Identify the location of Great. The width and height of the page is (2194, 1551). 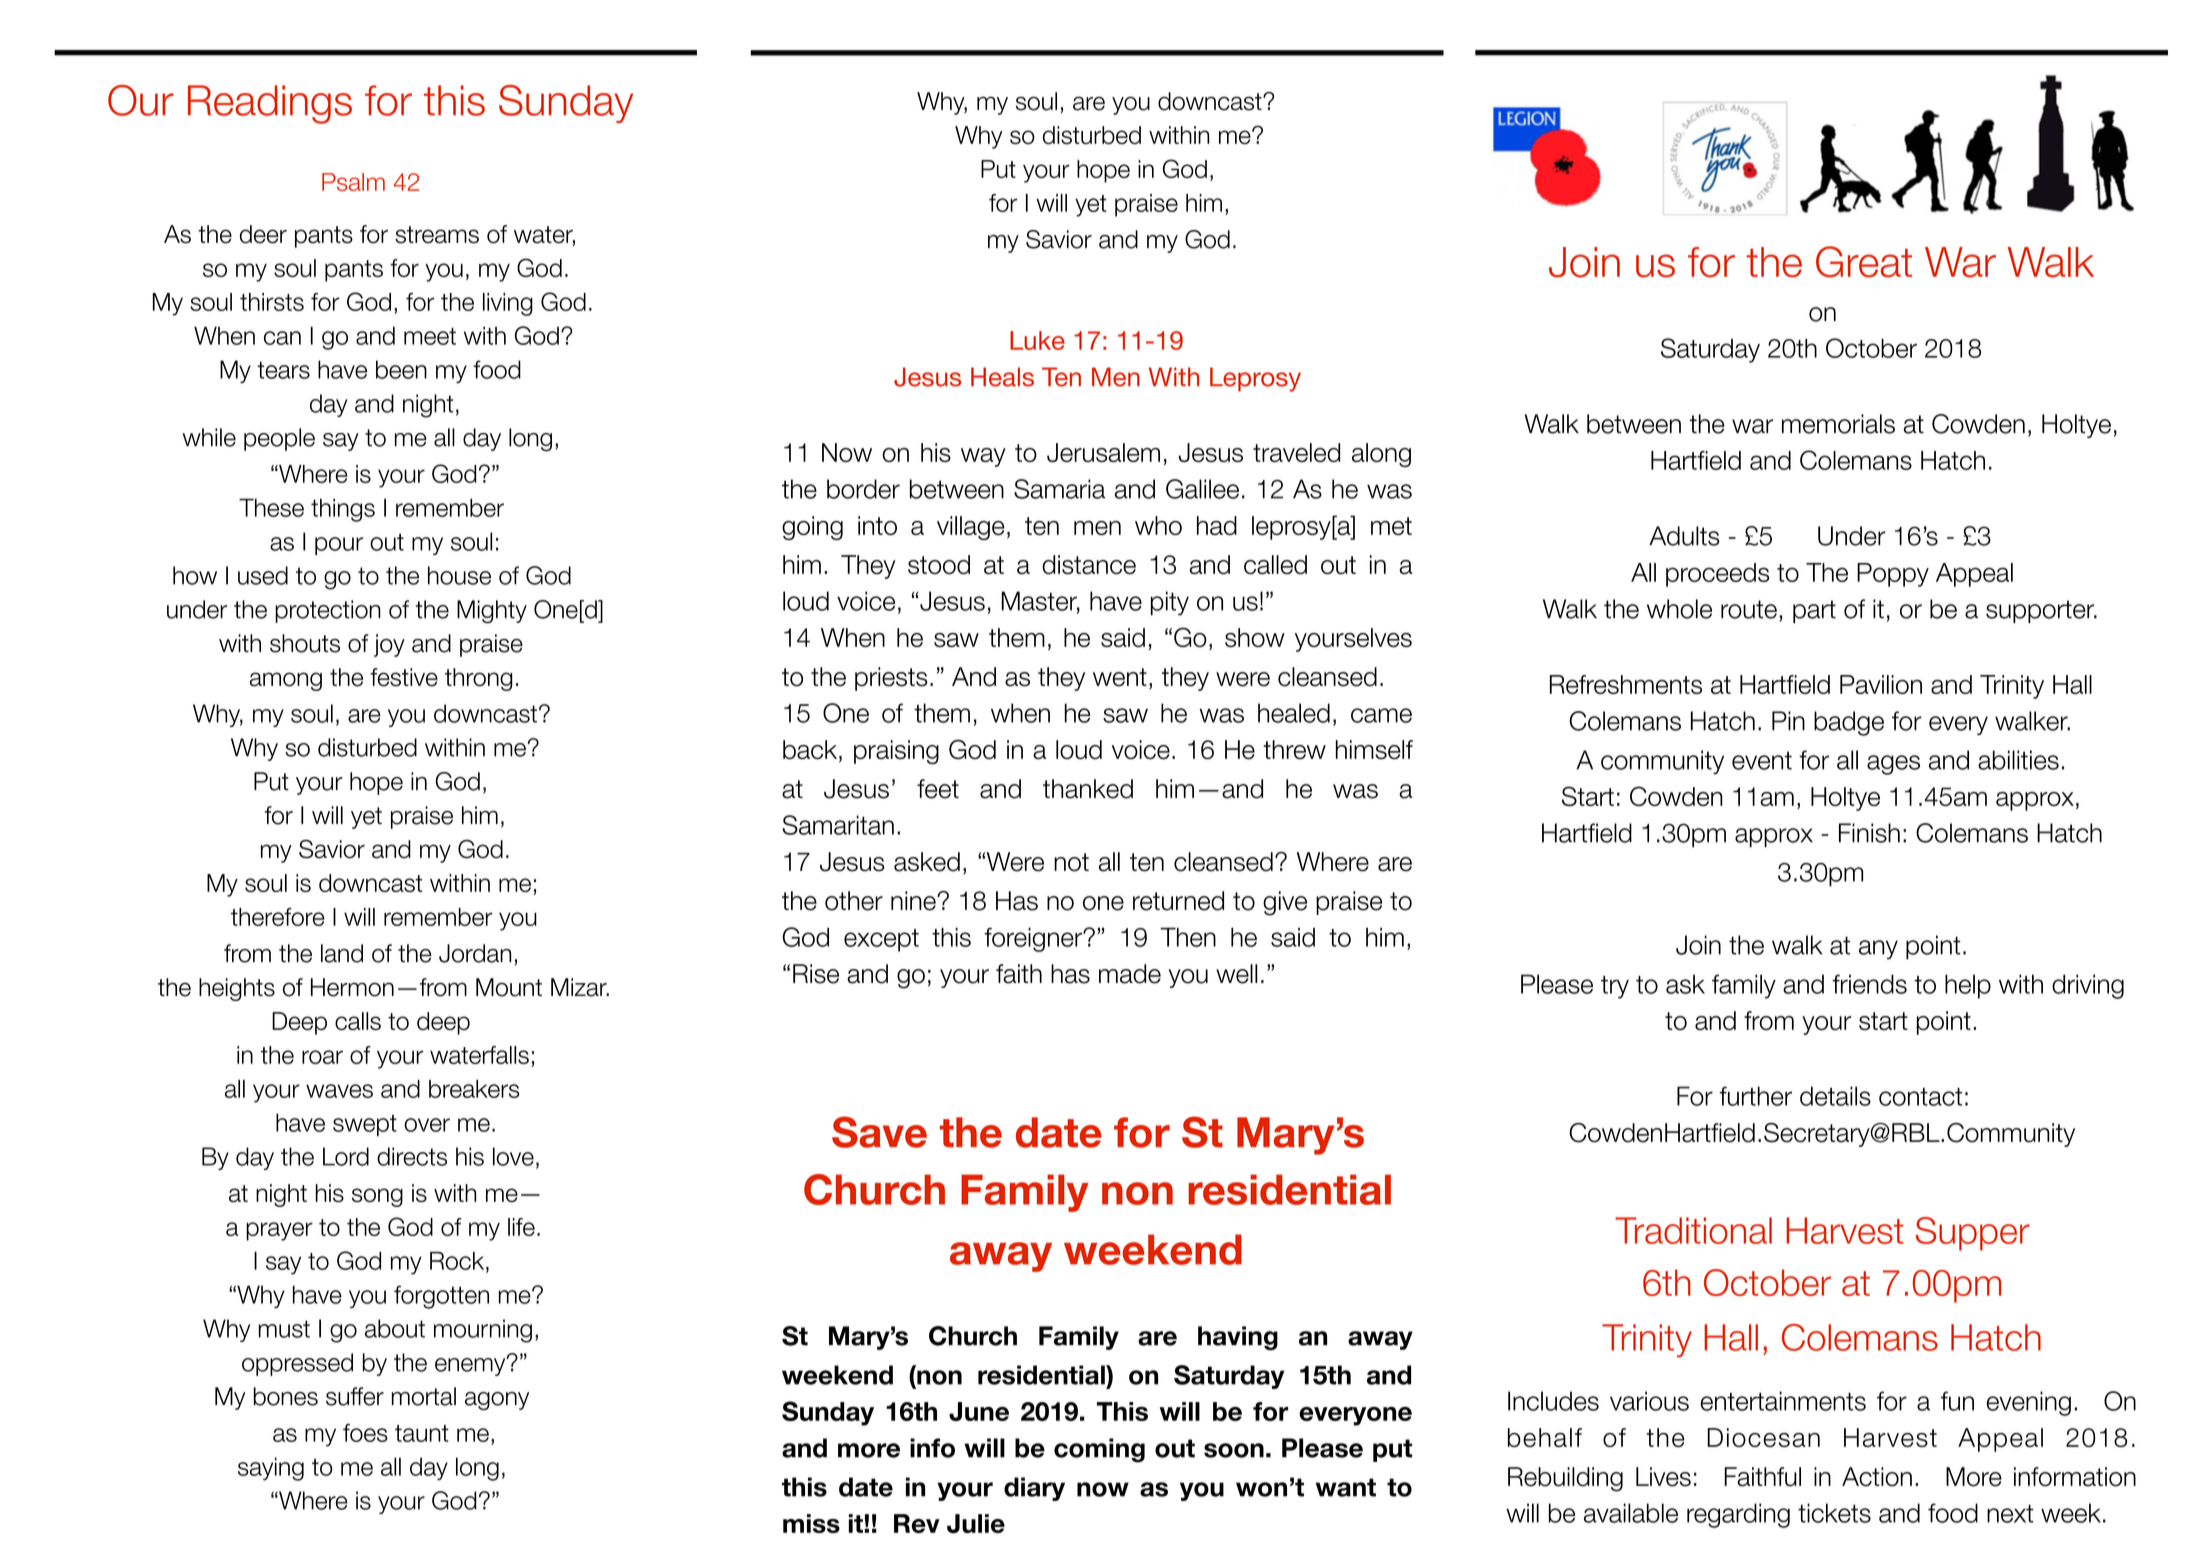
(1864, 262).
